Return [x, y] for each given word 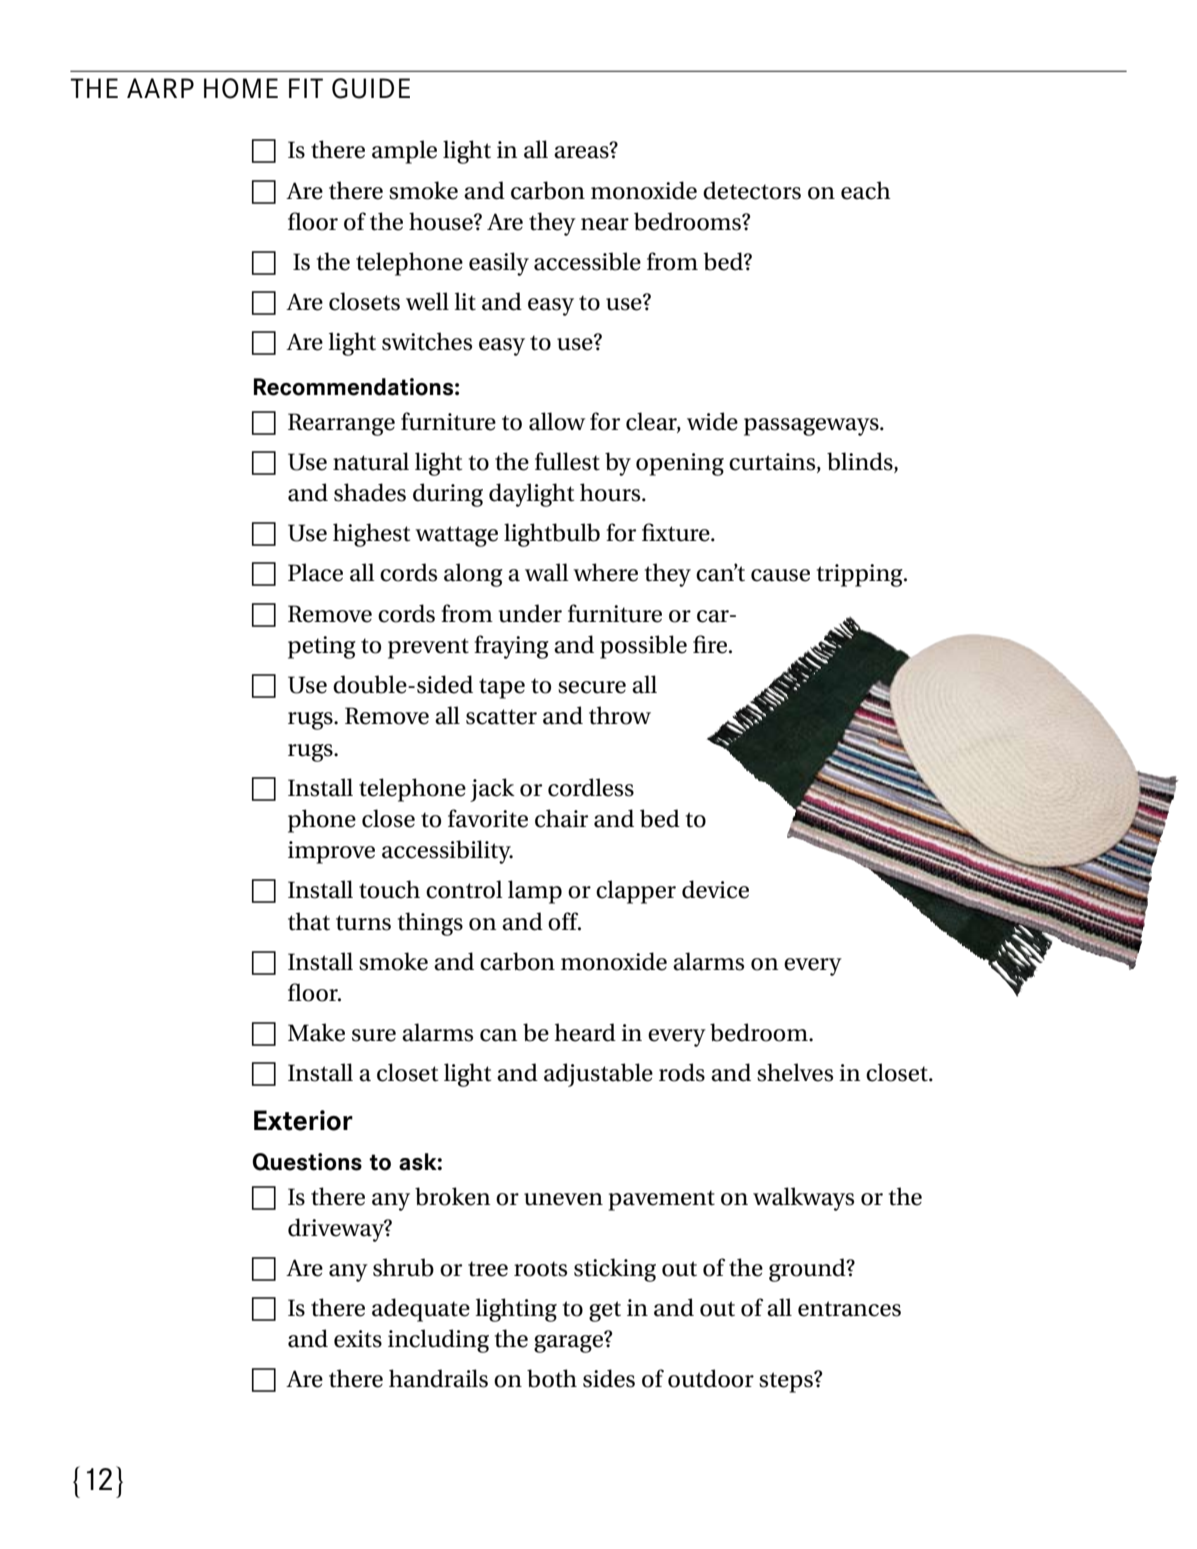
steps [787, 1382]
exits [358, 1339]
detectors [752, 190]
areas [582, 151]
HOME [241, 88]
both [552, 1378]
